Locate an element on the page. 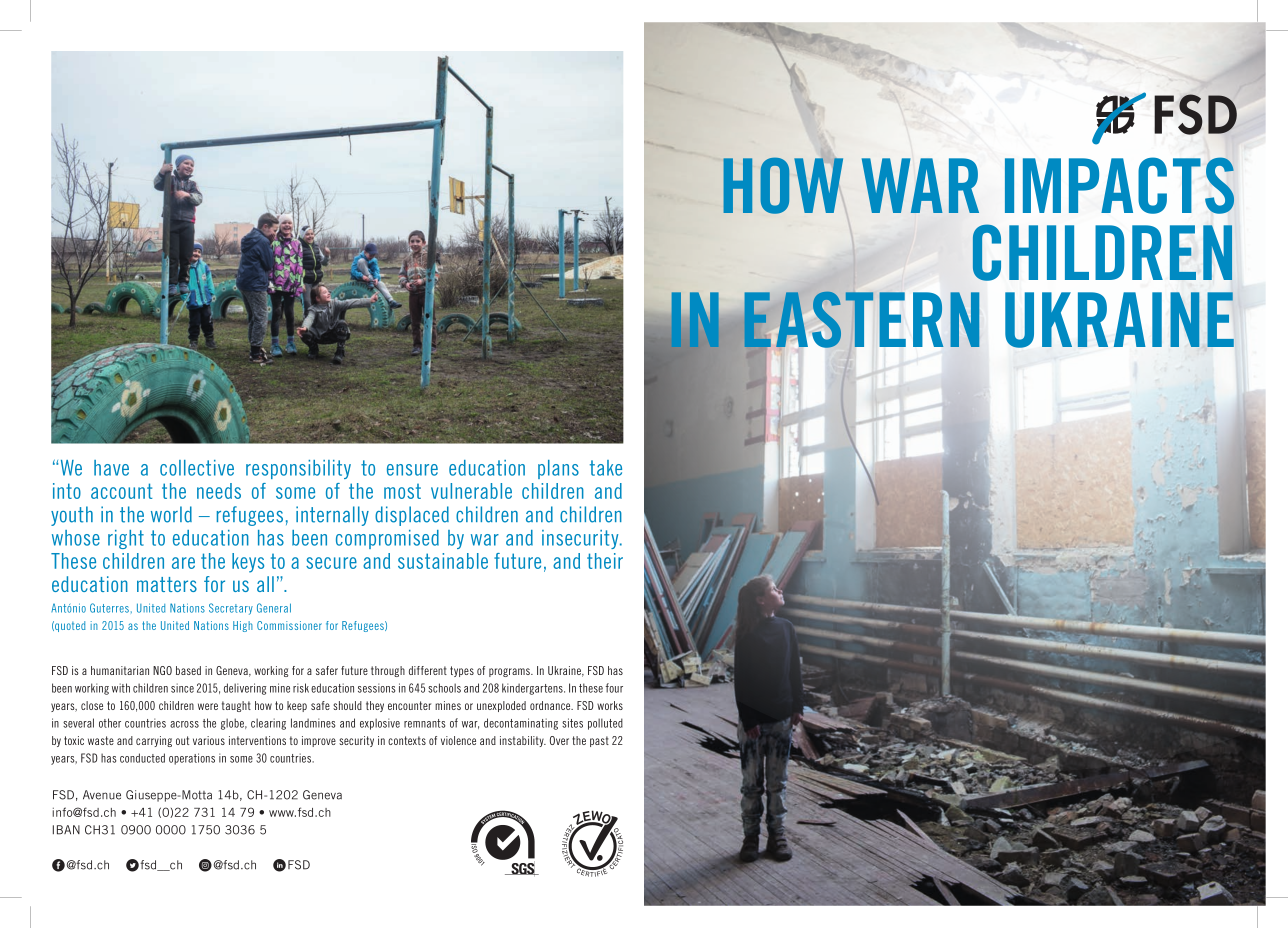 This document has height=928, width=1288. vulnerable is located at coordinates (471, 491).
